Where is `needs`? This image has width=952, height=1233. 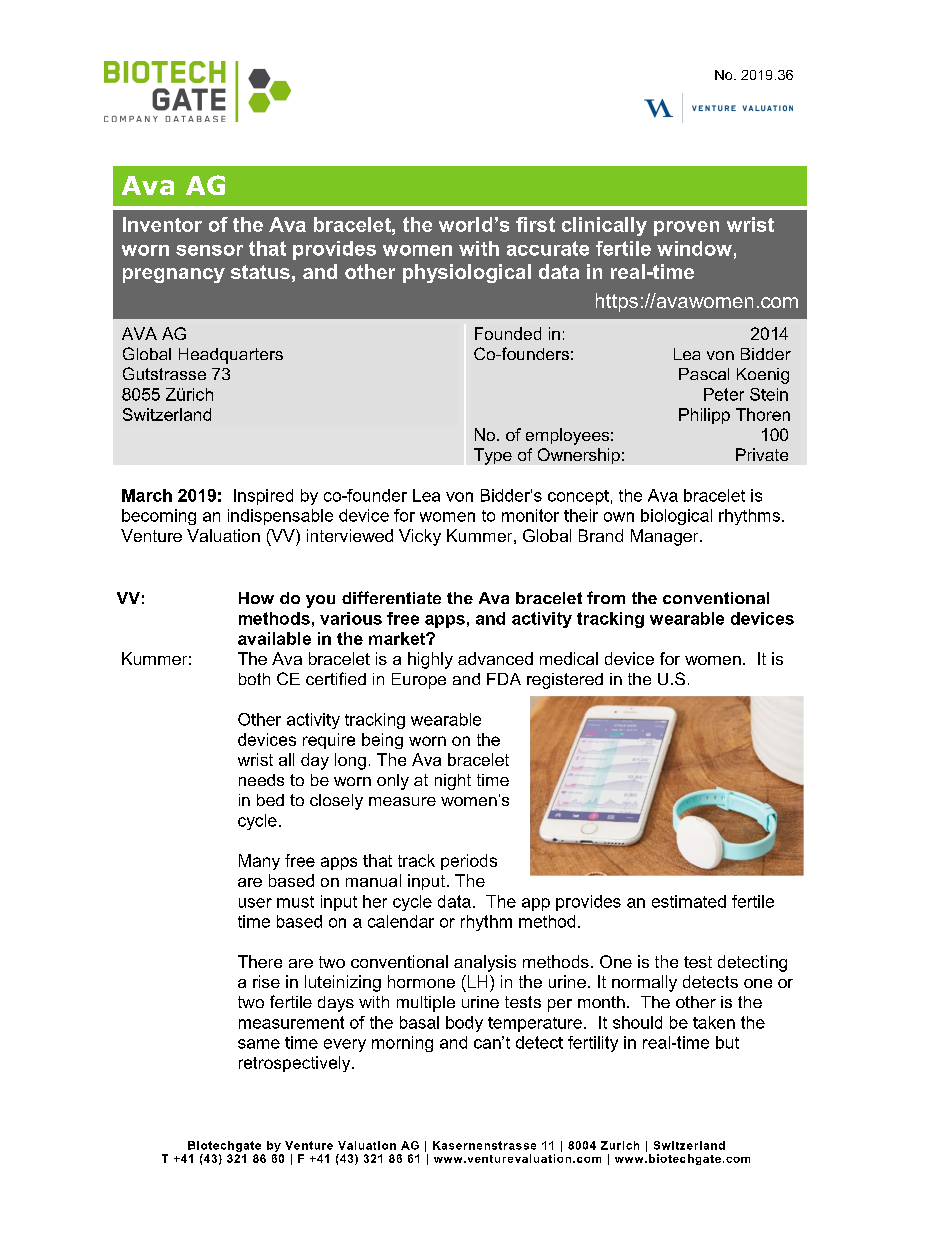
needs is located at coordinates (261, 780).
